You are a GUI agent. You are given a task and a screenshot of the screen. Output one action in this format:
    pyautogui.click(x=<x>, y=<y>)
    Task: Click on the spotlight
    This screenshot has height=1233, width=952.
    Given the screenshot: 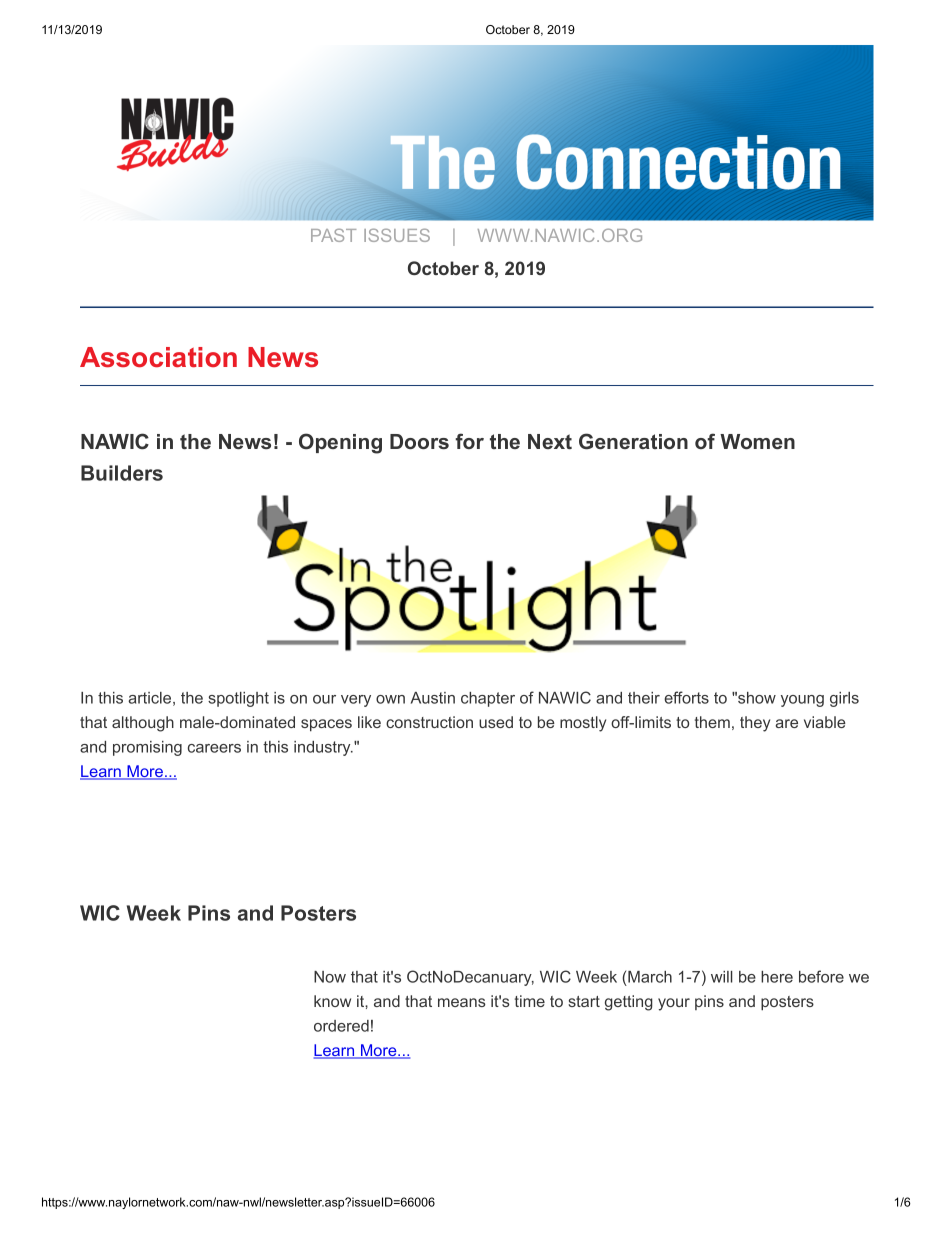 What is the action you would take?
    pyautogui.click(x=238, y=699)
